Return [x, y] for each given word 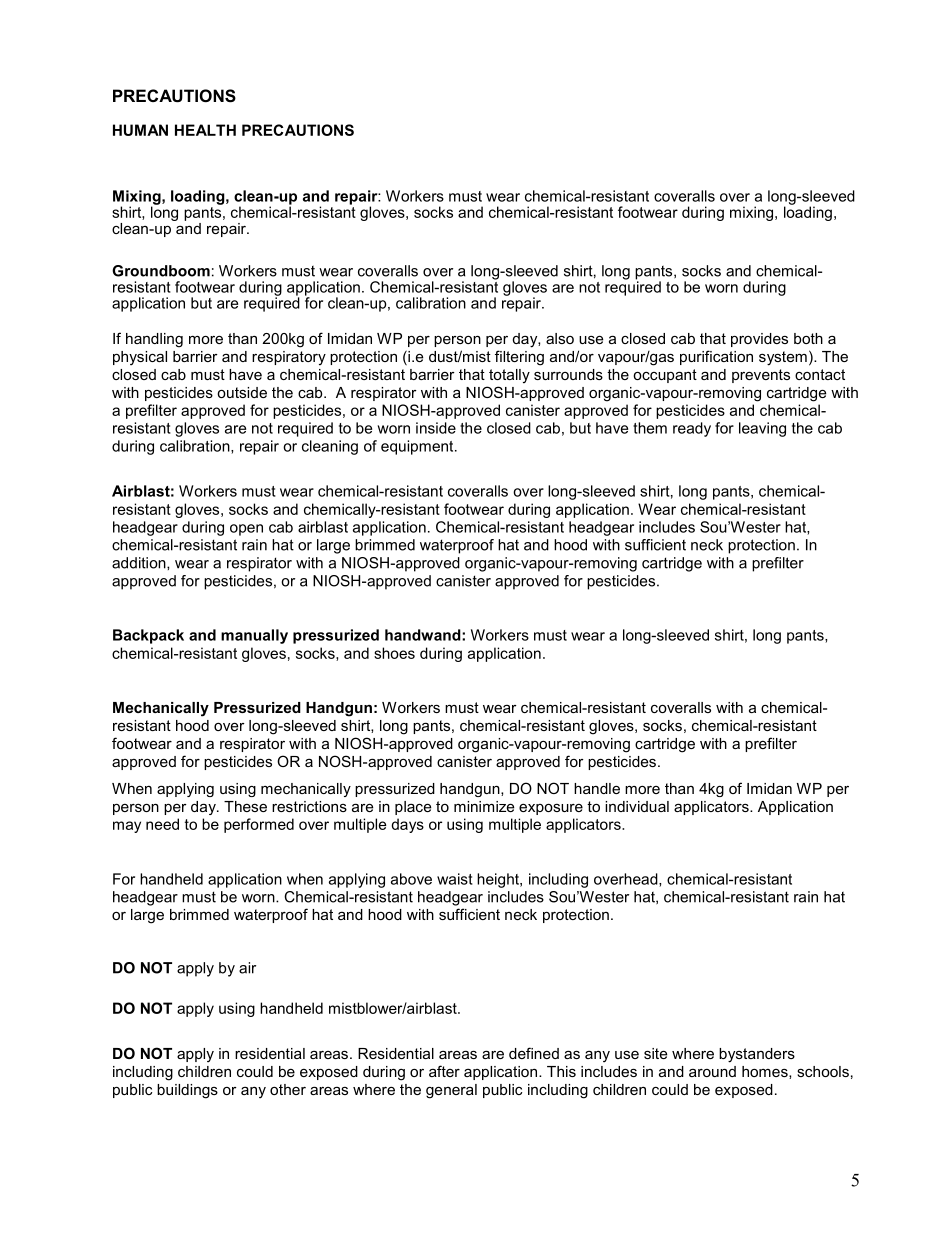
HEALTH [205, 130]
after [444, 1071]
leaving [762, 429]
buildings [187, 1091]
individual [637, 806]
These [245, 806]
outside [242, 392]
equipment [418, 447]
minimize [484, 806]
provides [759, 340]
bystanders [757, 1055]
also [560, 338]
